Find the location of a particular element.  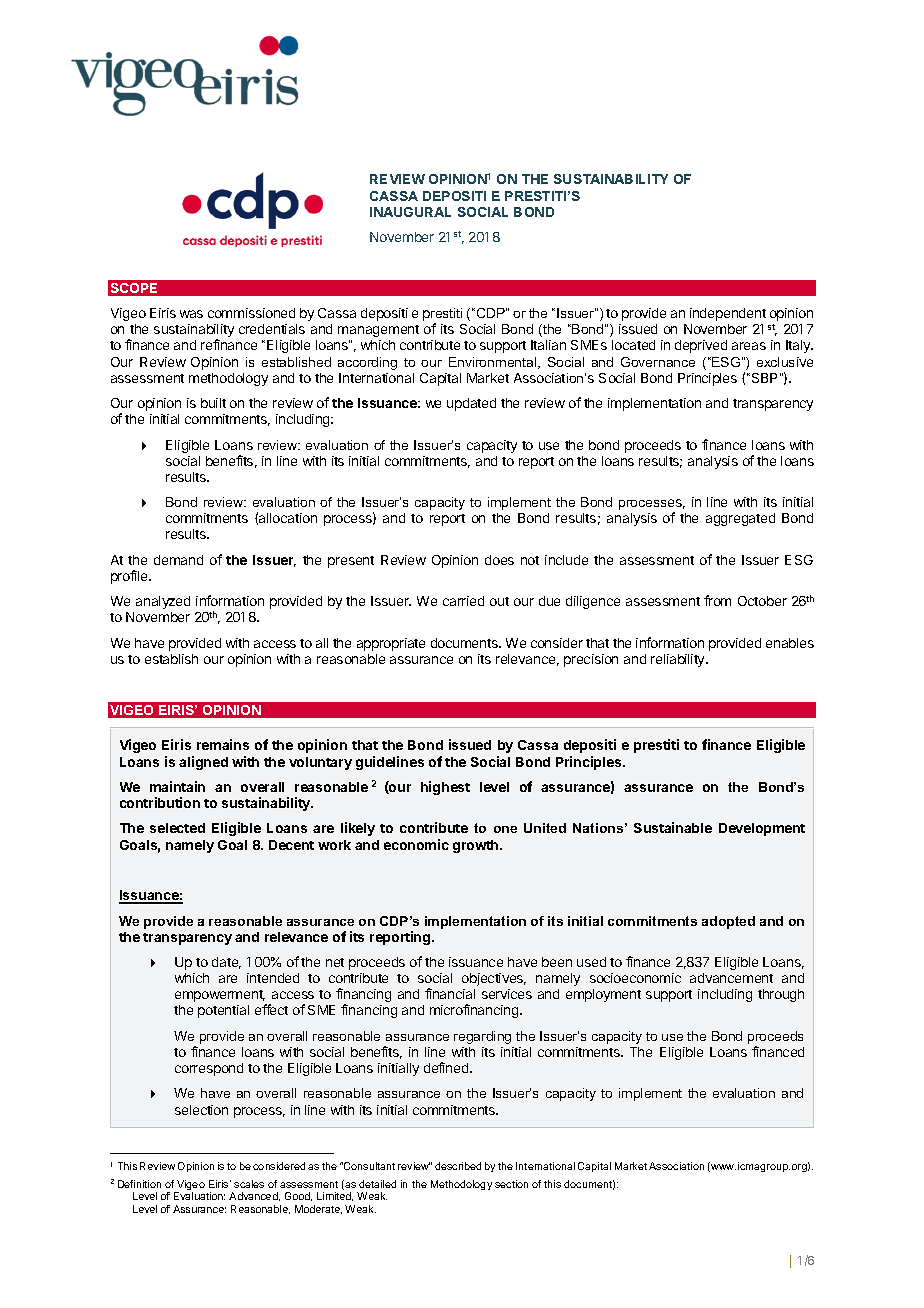

empowerment is located at coordinates (220, 996).
